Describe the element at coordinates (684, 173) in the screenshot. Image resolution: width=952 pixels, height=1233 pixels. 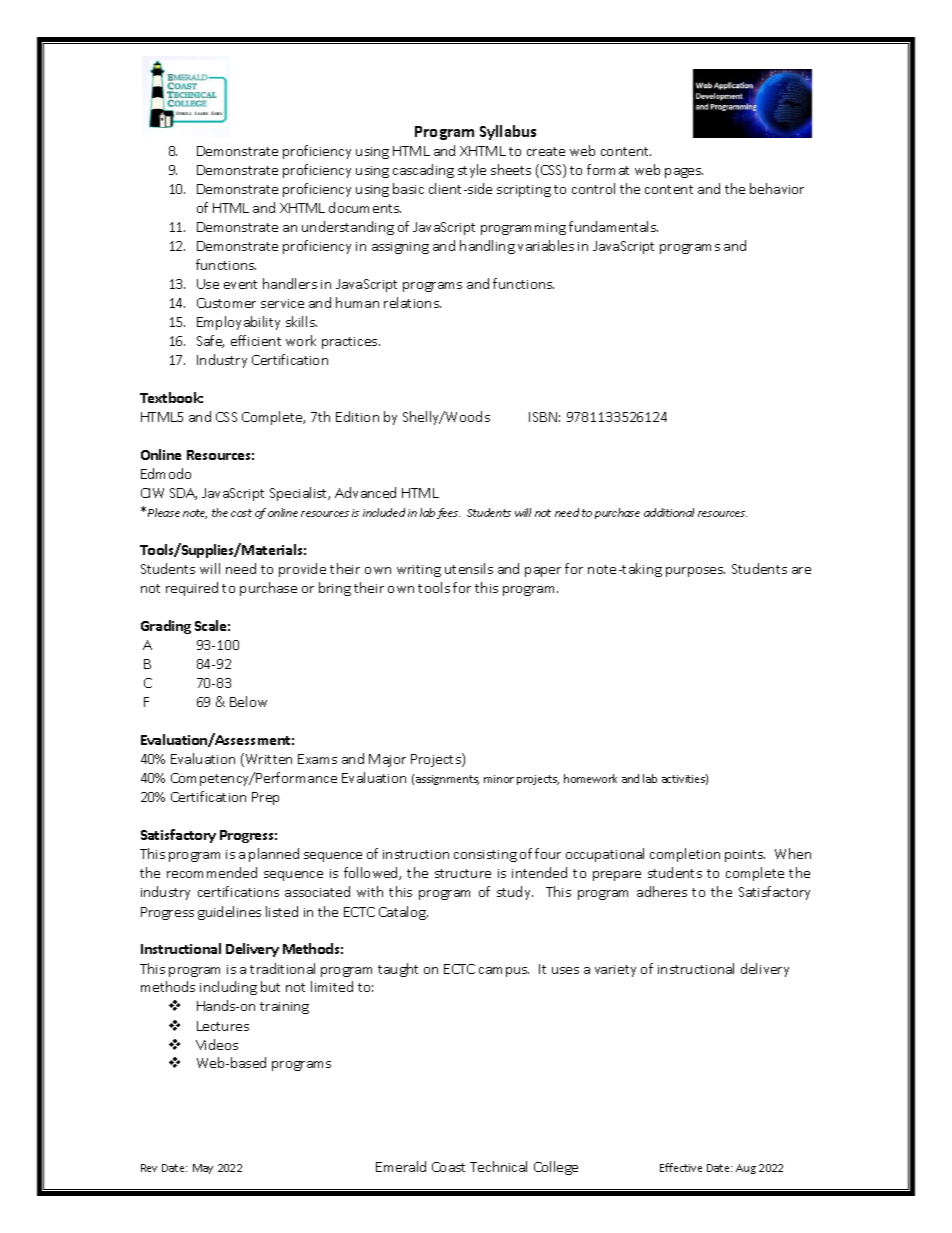
I see `pages` at that location.
